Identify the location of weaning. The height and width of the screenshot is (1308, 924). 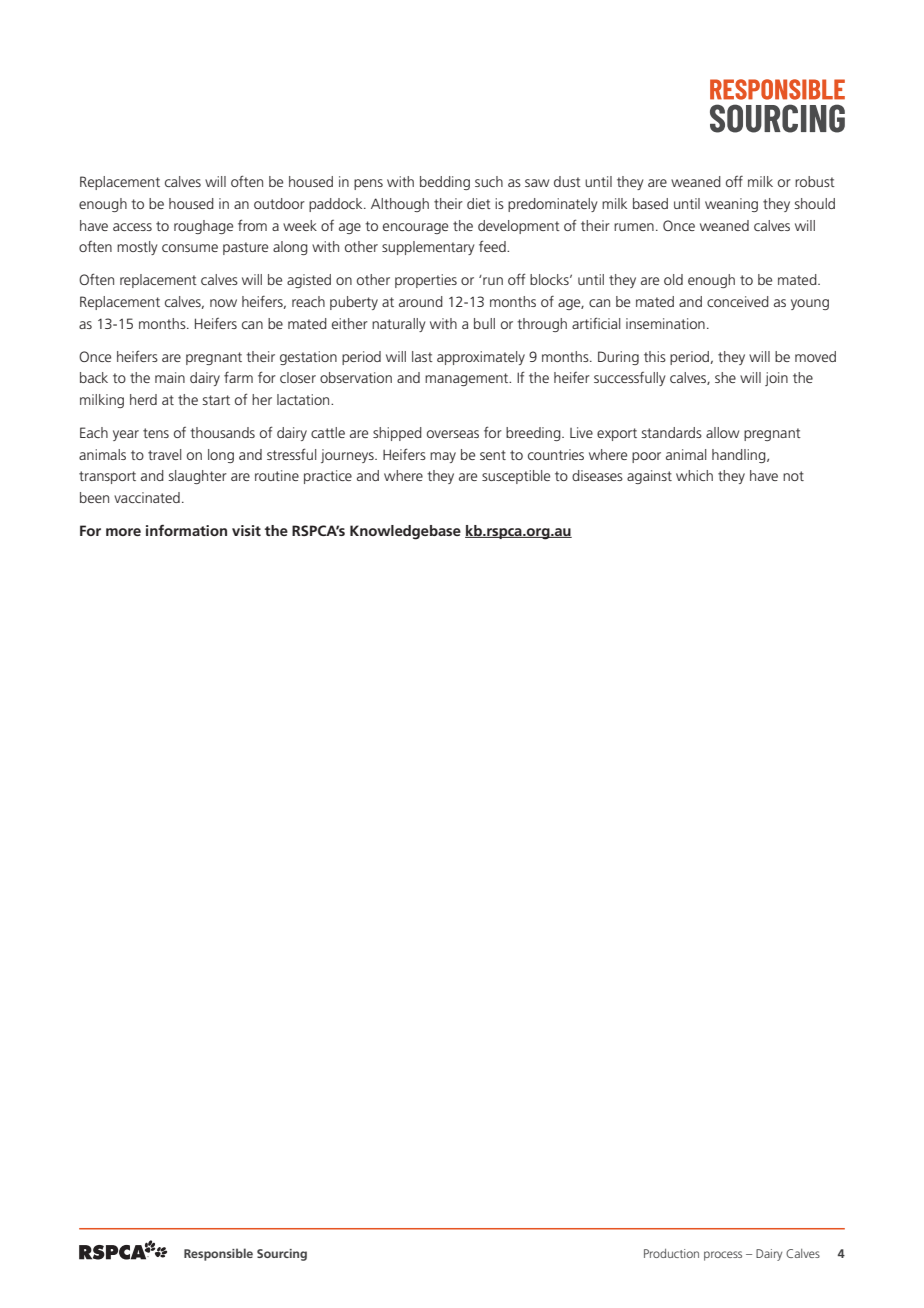
(731, 205).
